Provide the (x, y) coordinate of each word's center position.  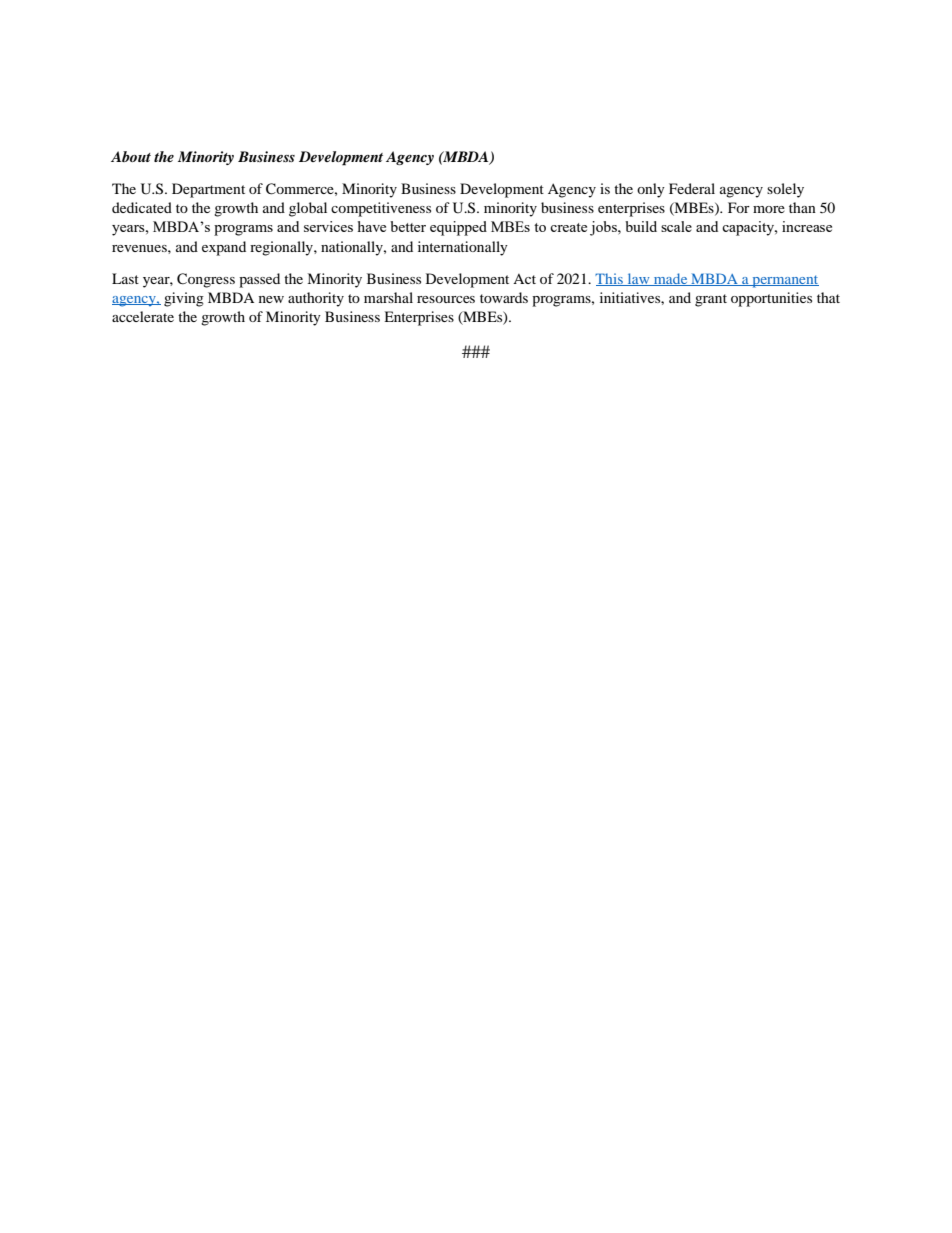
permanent (784, 281)
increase (807, 226)
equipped (458, 228)
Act (524, 279)
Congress (206, 280)
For (739, 207)
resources (446, 299)
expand (224, 248)
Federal (692, 188)
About (131, 156)
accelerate (143, 316)
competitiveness (381, 209)
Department (208, 190)
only (651, 190)
